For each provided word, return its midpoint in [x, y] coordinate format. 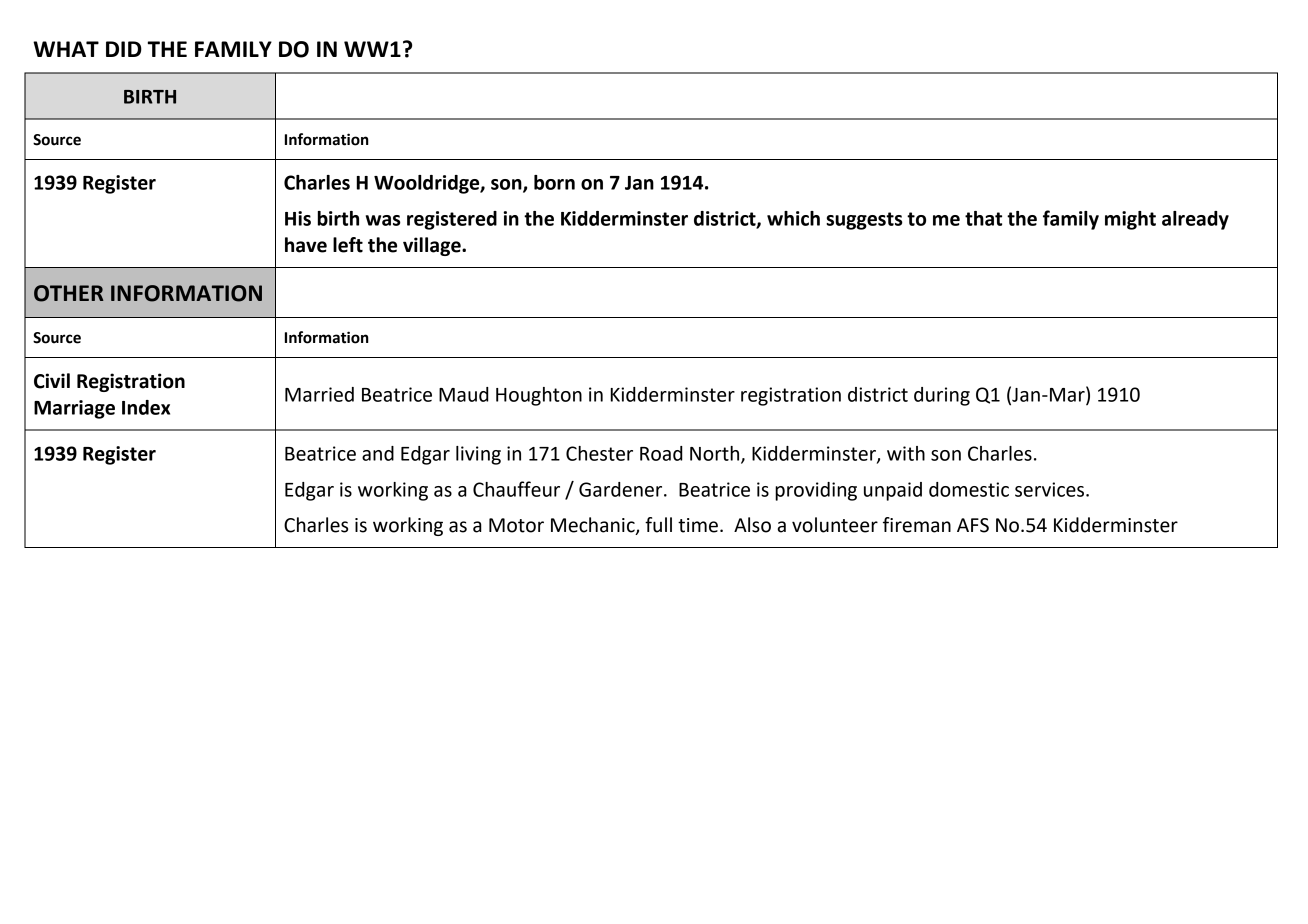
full [658, 525]
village [433, 246]
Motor [516, 525]
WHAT [66, 49]
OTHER [69, 293]
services [1051, 489]
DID [124, 49]
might [1130, 220]
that [983, 218]
